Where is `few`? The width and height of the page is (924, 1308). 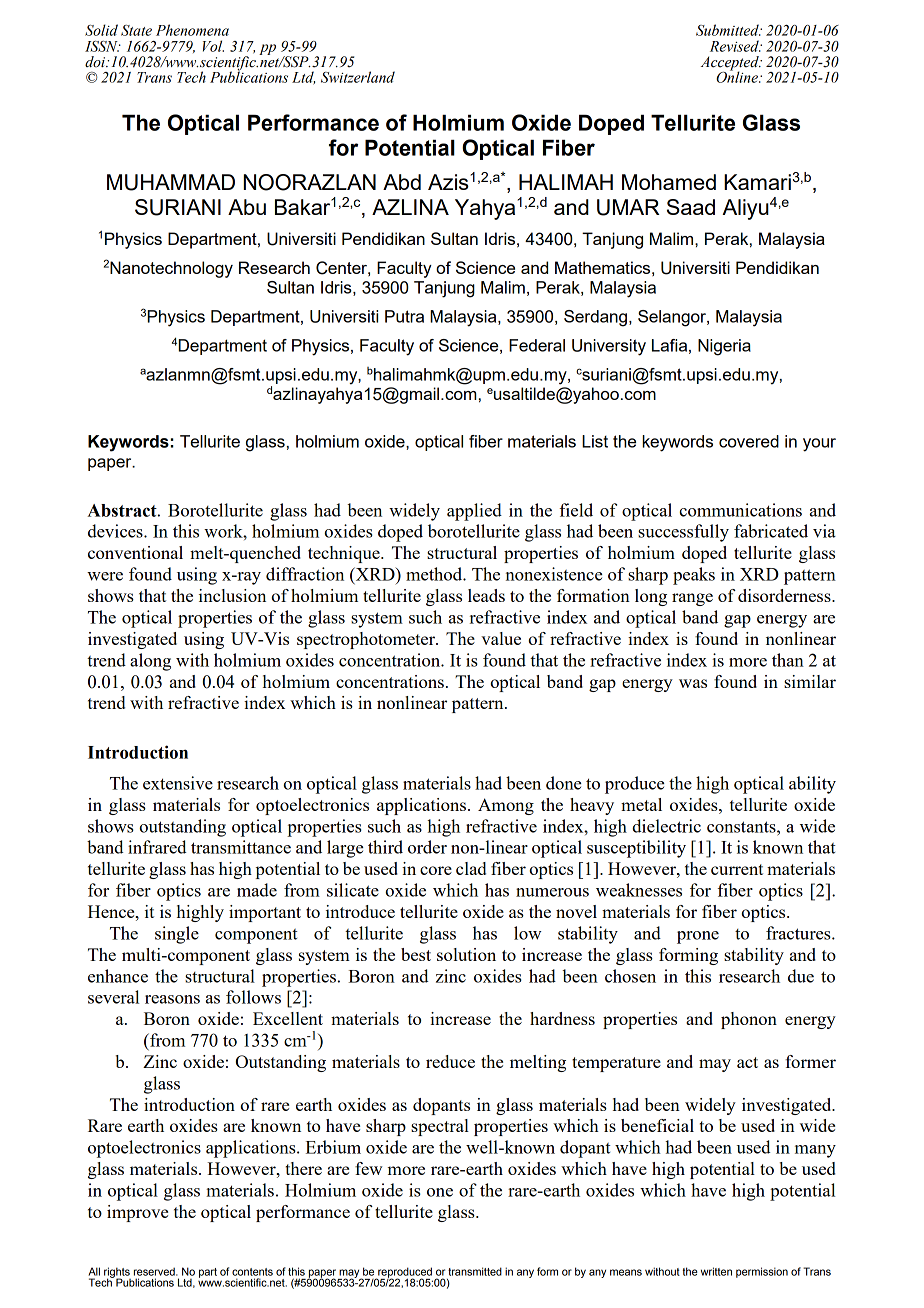 few is located at coordinates (369, 1168).
